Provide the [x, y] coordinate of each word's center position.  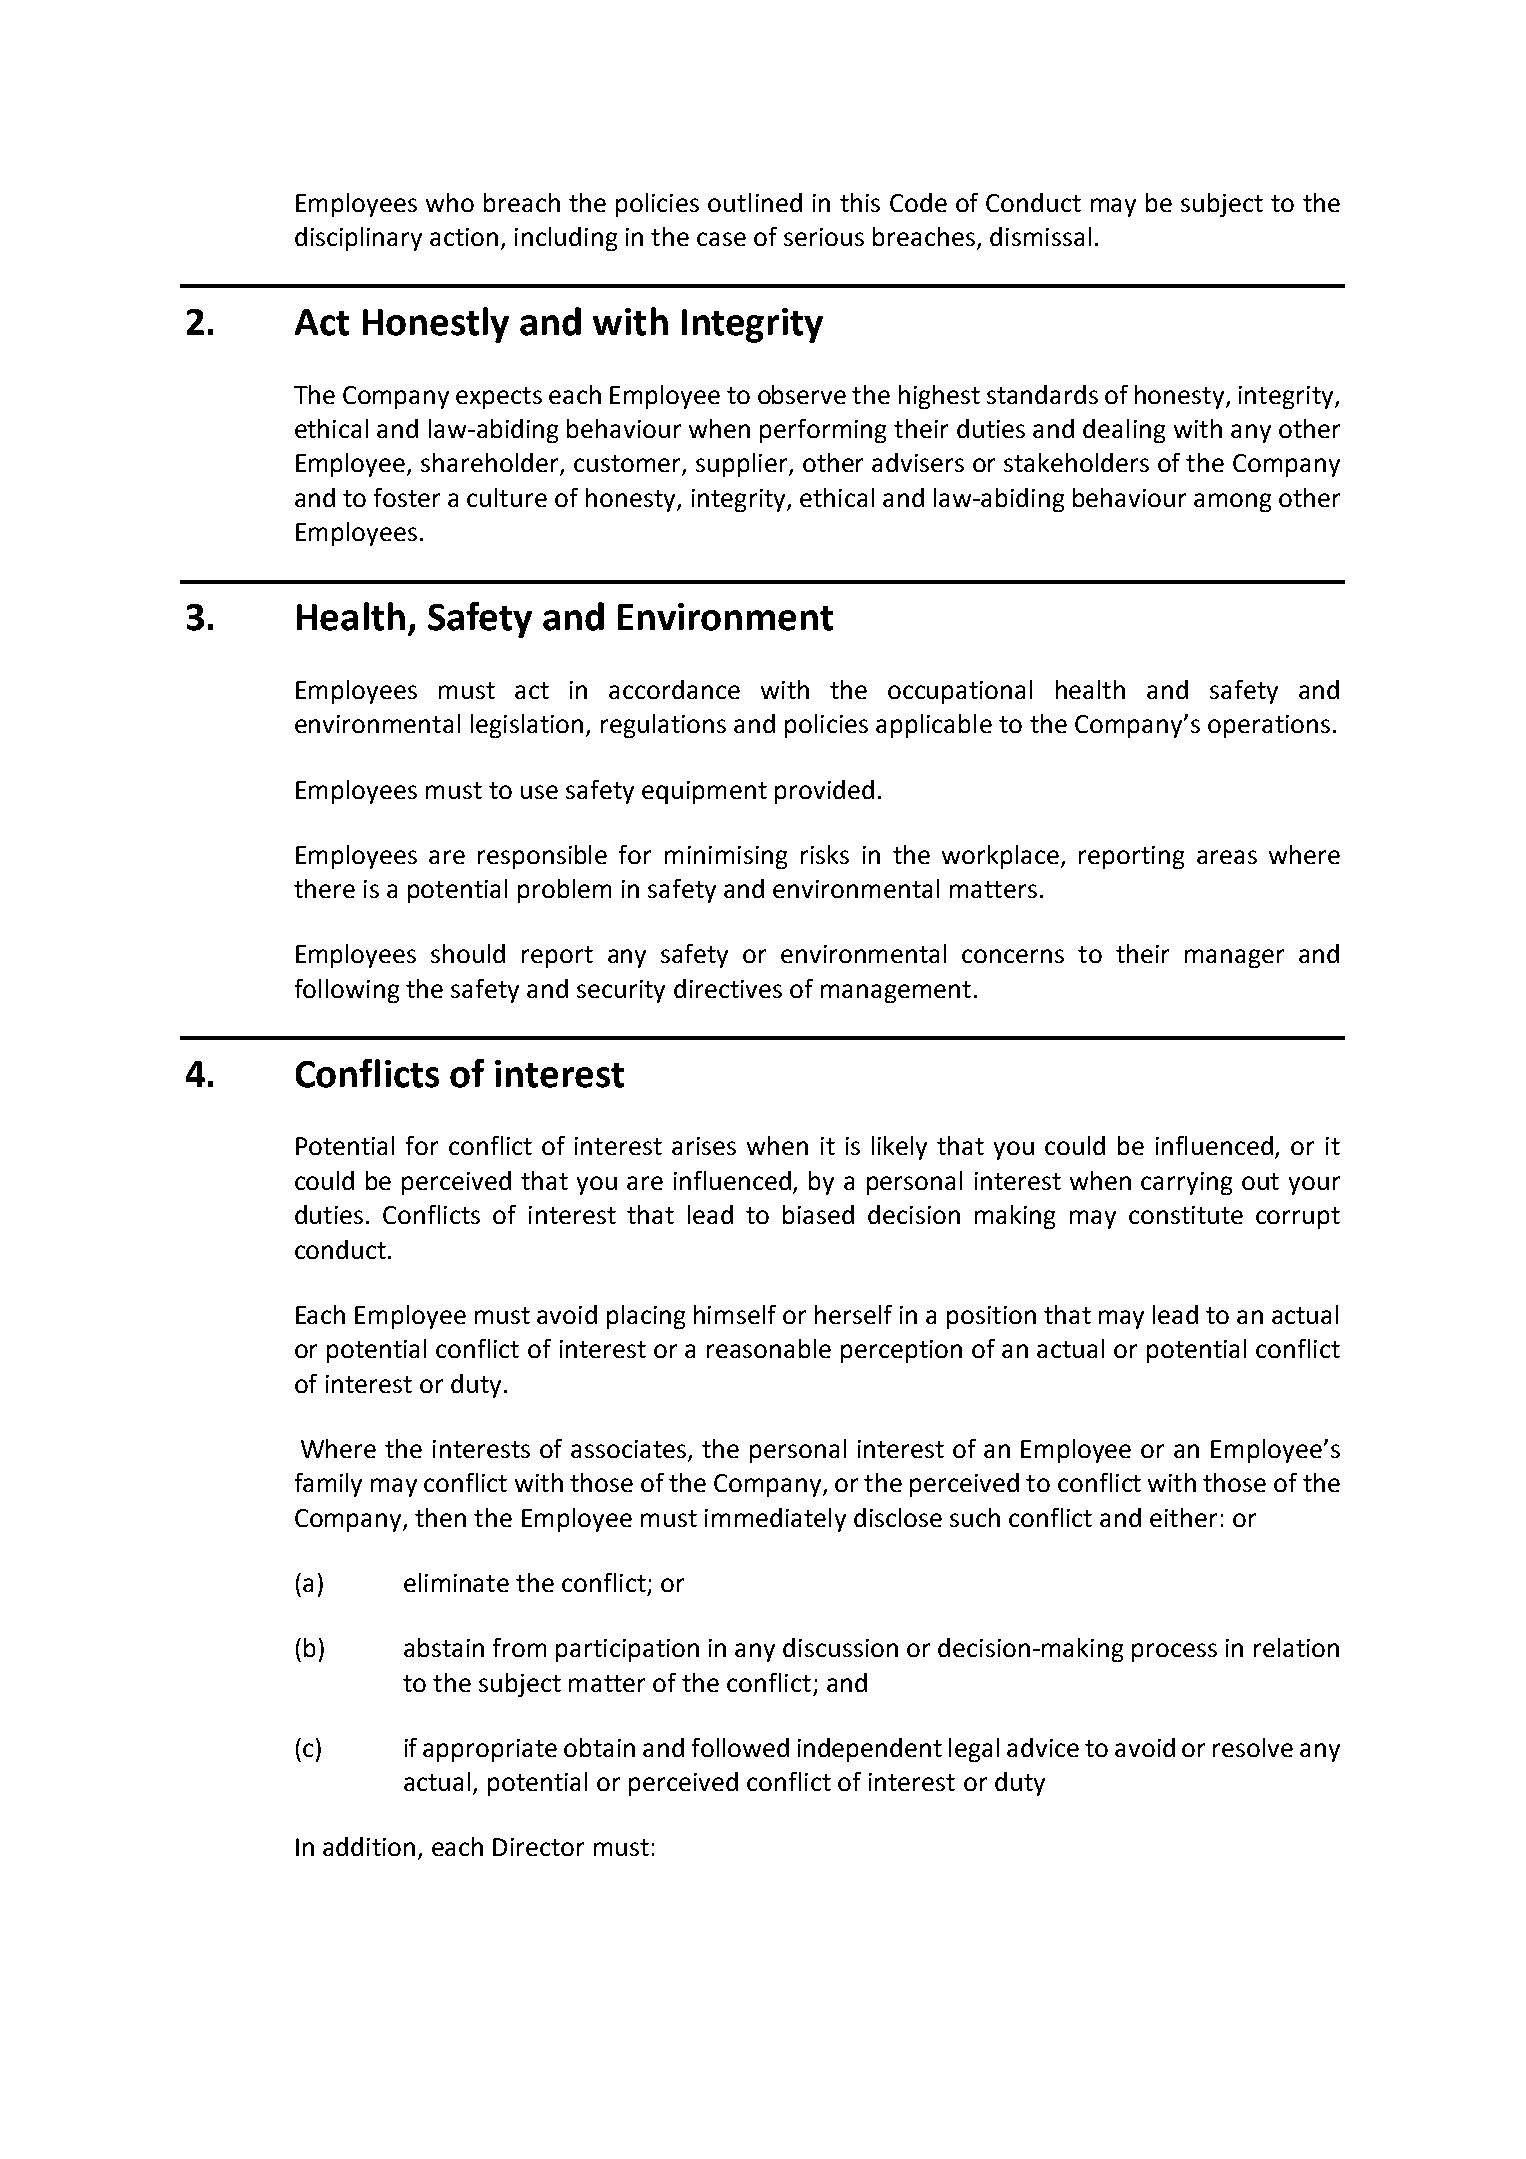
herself [853, 1314]
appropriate [490, 1750]
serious [824, 237]
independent [870, 1750]
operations [1269, 726]
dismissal [1040, 236]
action [464, 237]
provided [824, 792]
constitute [1186, 1215]
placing [646, 1317]
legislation [527, 726]
